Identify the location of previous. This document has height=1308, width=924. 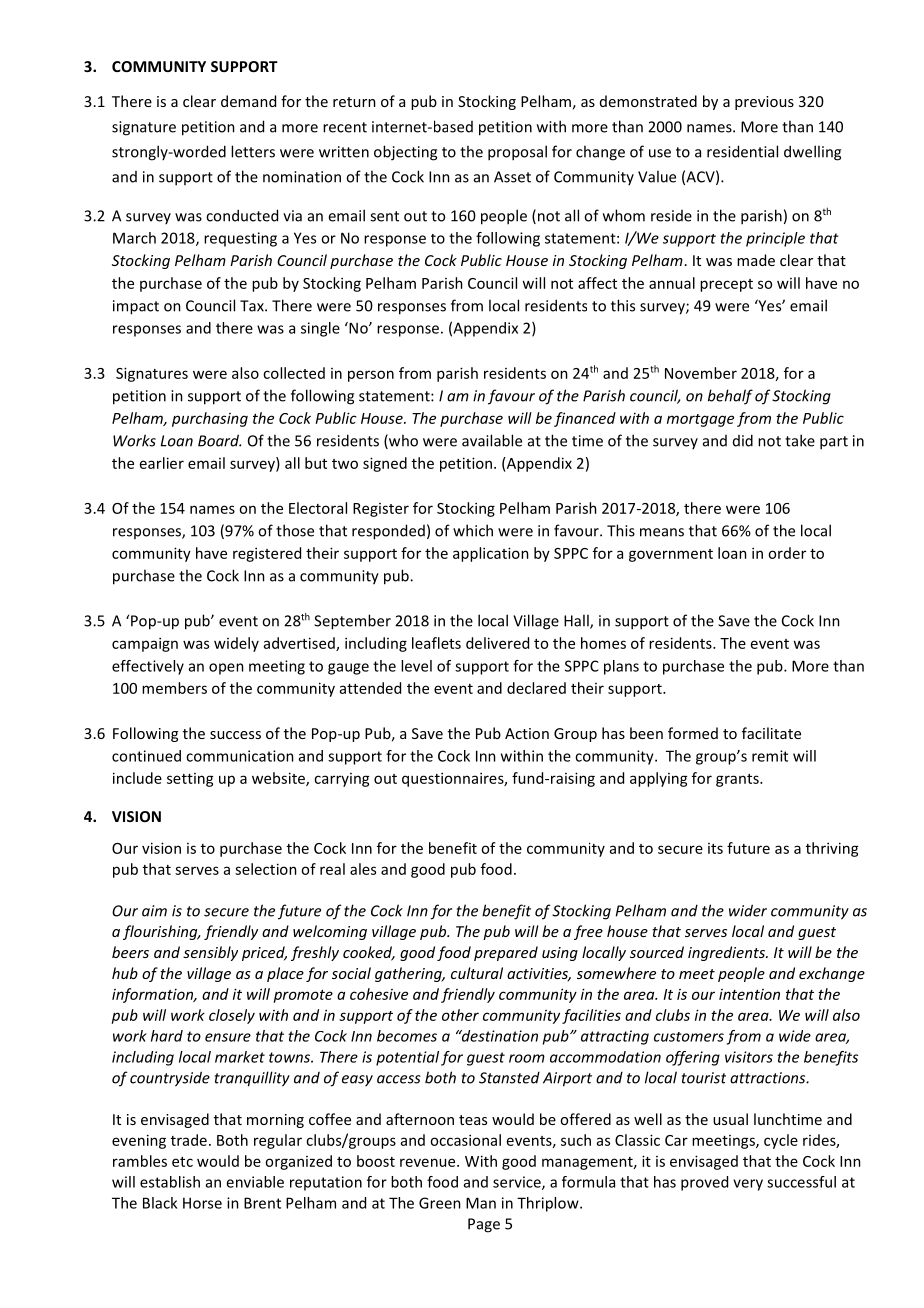
(764, 103).
